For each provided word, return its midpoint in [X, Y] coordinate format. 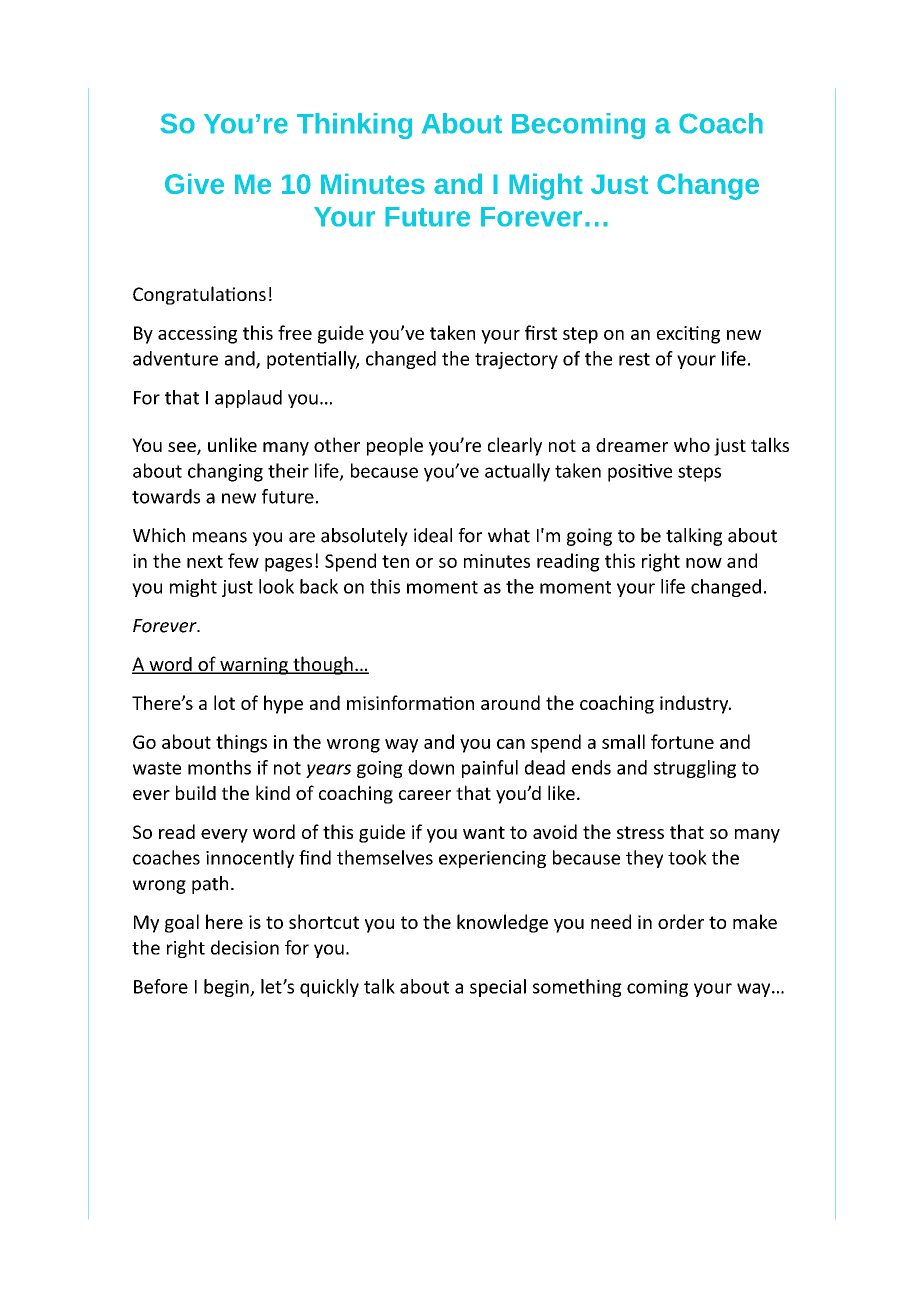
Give [194, 183]
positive [640, 473]
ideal [433, 535]
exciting [688, 335]
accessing [197, 335]
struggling [695, 769]
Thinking [354, 126]
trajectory [516, 360]
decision [245, 947]
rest [634, 359]
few [243, 560]
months [219, 767]
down [431, 767]
